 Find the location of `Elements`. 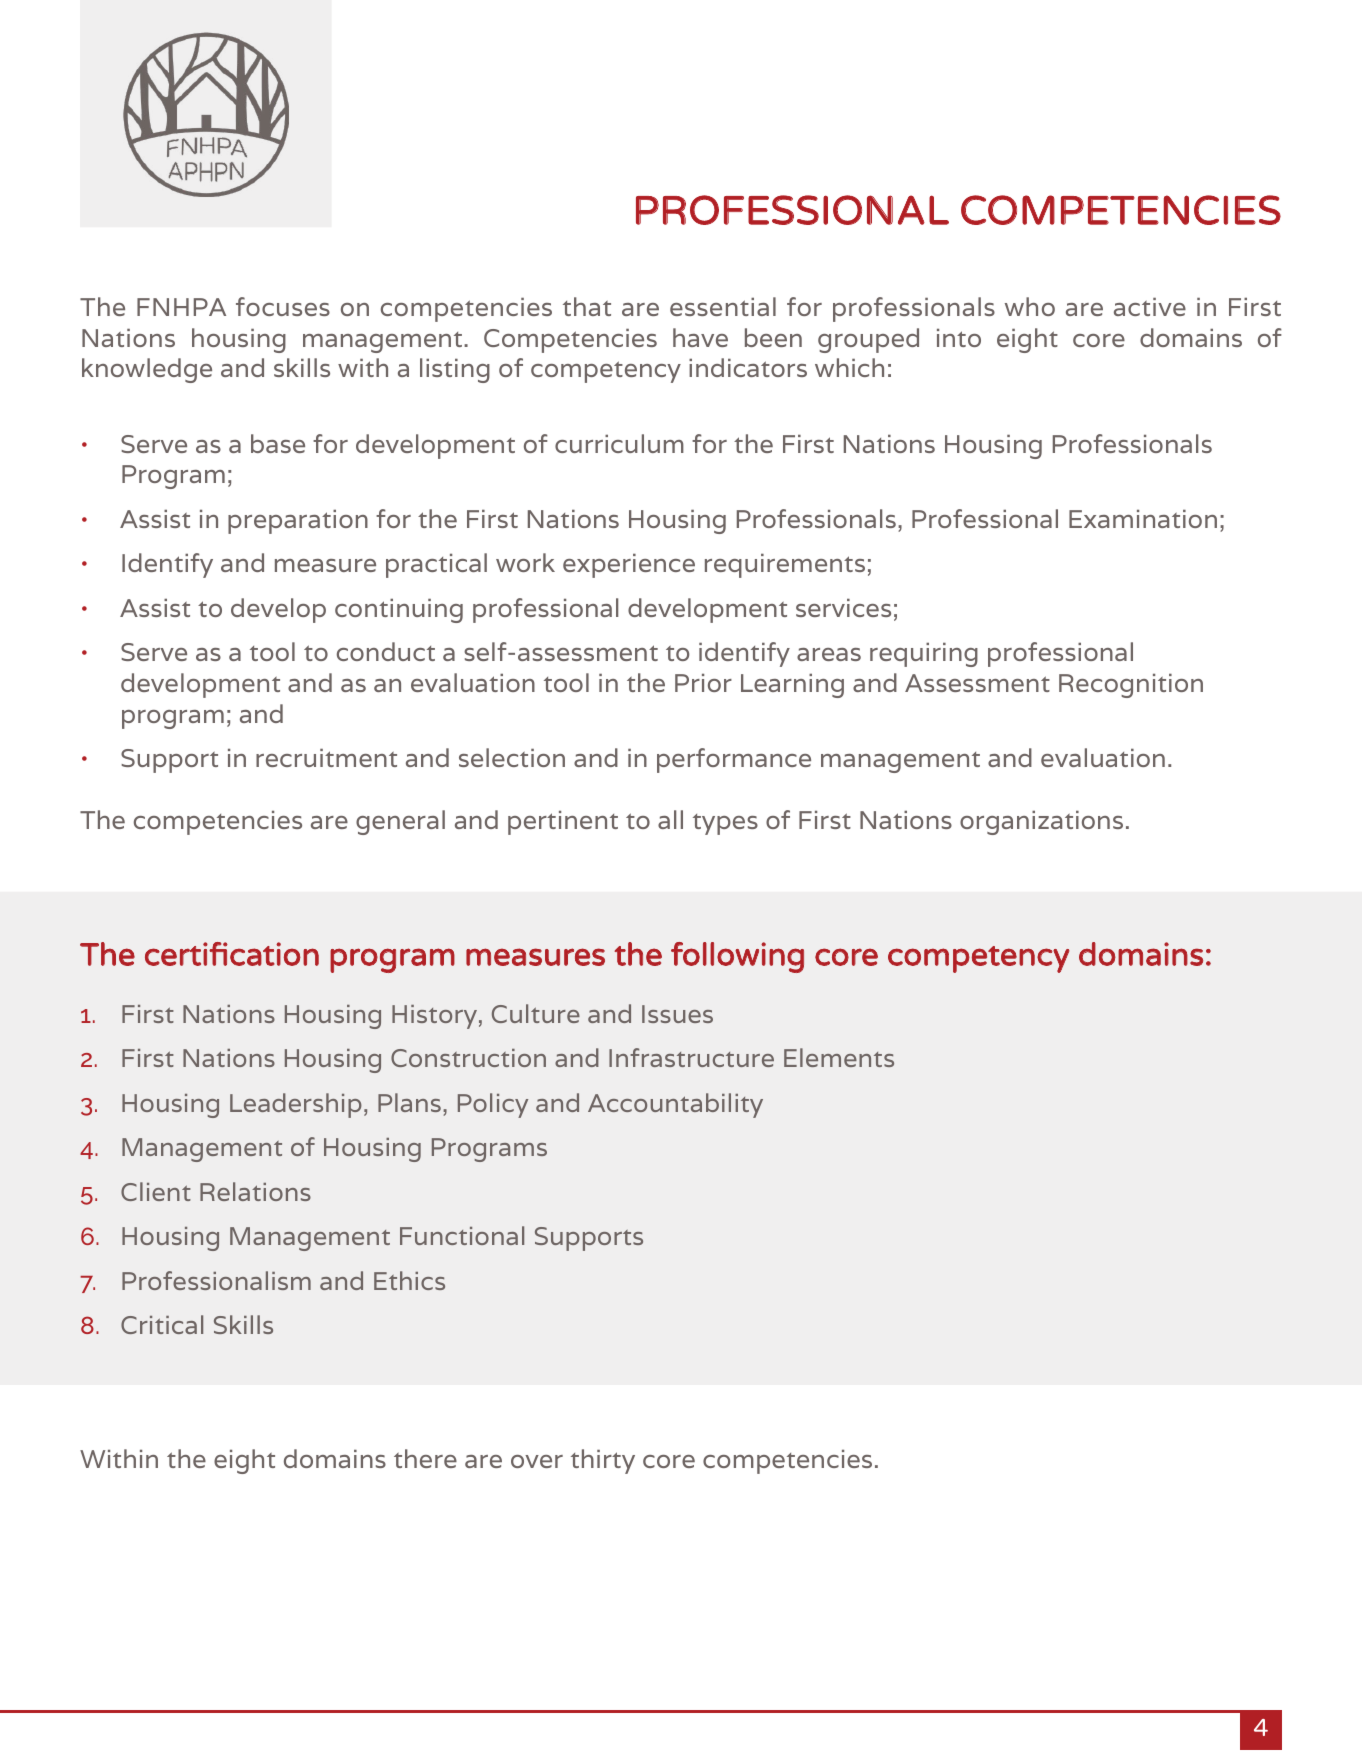

Elements is located at coordinates (839, 1057).
